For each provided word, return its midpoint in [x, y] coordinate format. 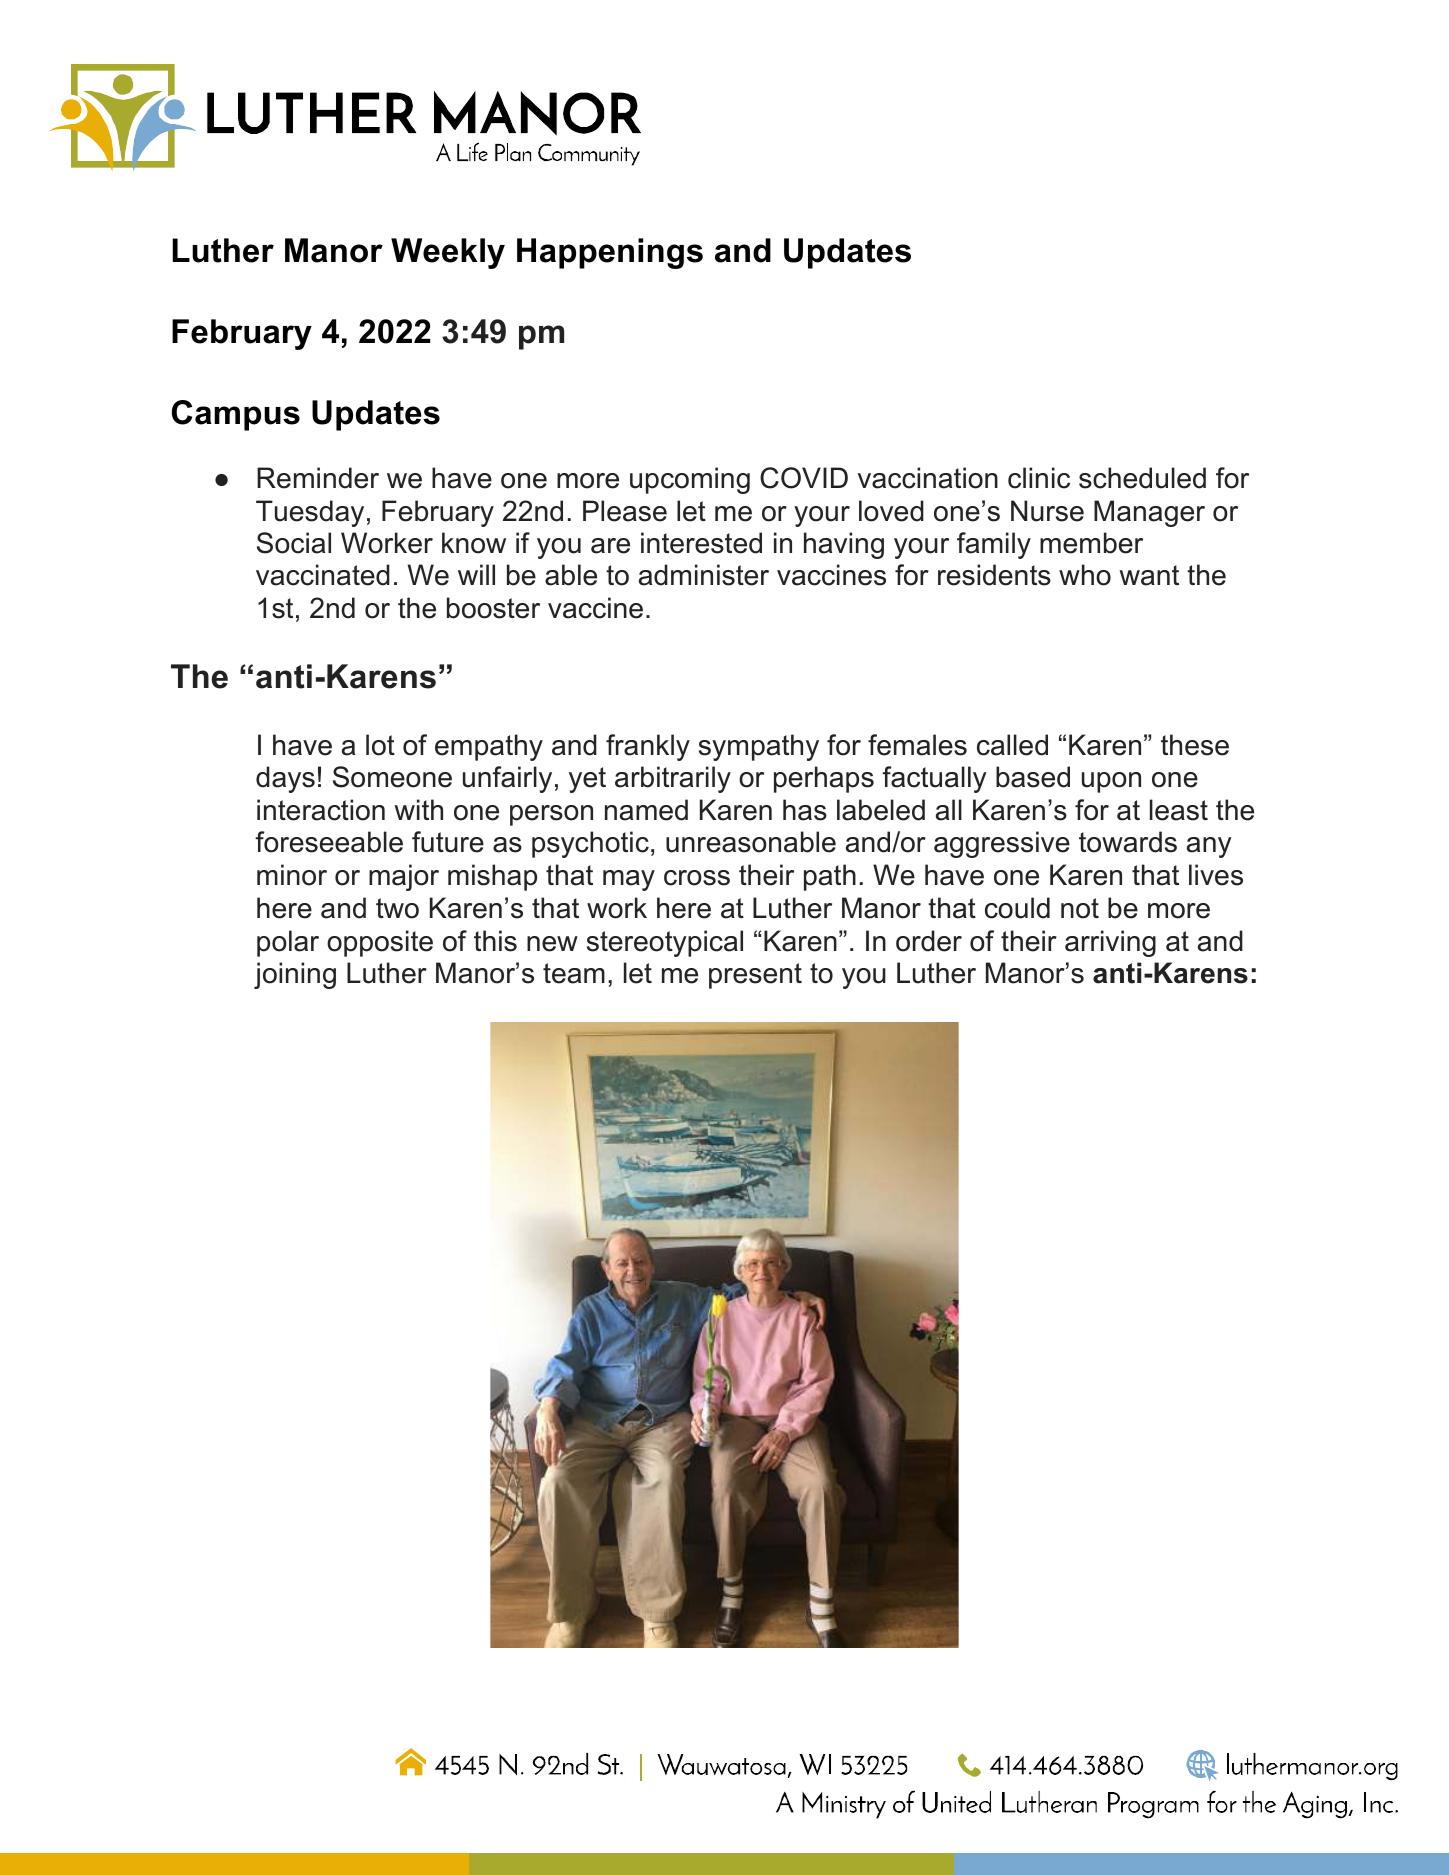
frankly [648, 747]
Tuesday [310, 513]
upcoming [690, 480]
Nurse [1047, 511]
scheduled [1142, 478]
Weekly [448, 253]
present [755, 976]
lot [380, 745]
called [1012, 745]
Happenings [610, 253]
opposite [380, 943]
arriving [1110, 943]
